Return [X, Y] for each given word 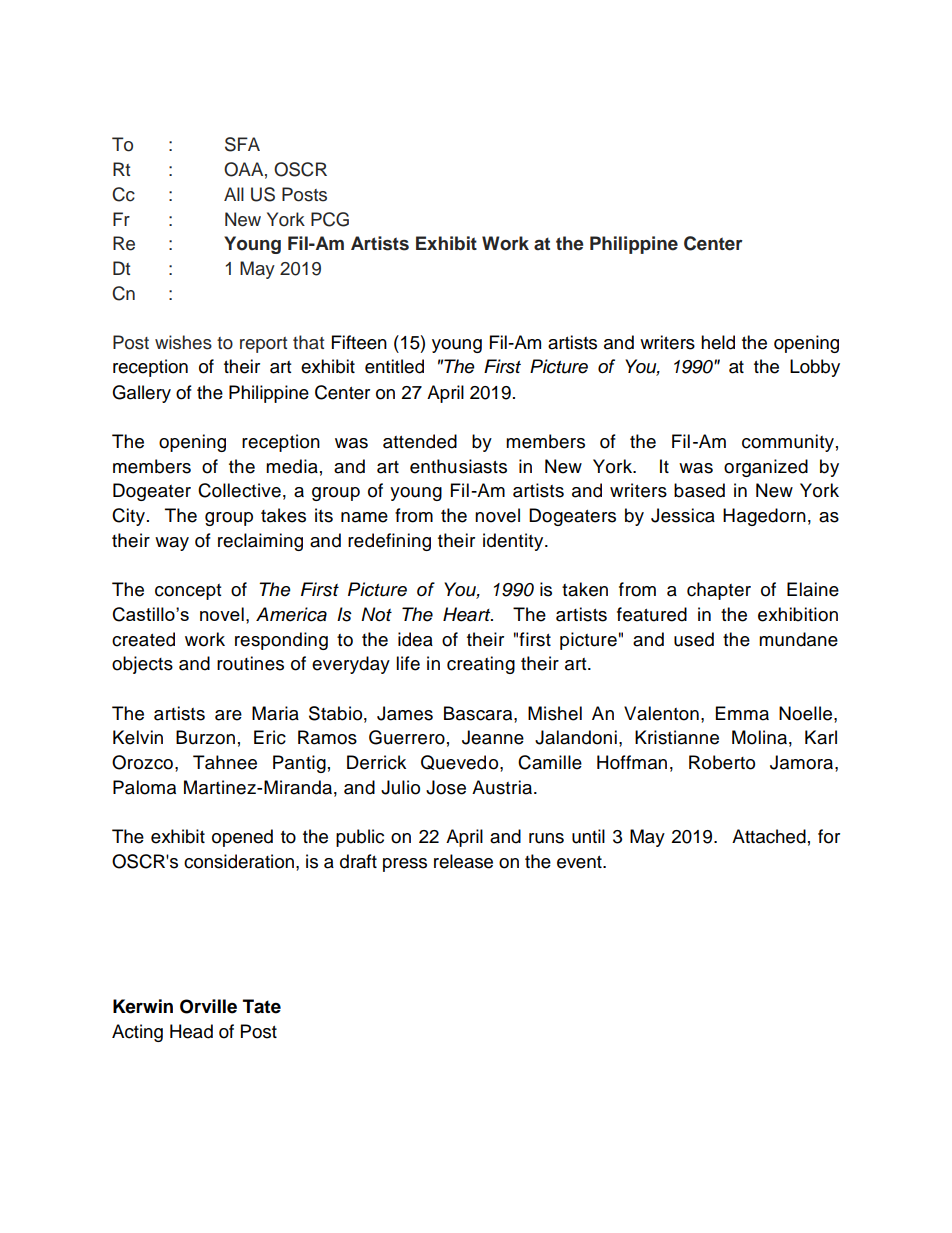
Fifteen [359, 342]
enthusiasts [458, 466]
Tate [262, 1006]
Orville [208, 1006]
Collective [239, 490]
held [718, 342]
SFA [242, 144]
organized [766, 468]
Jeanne [493, 737]
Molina [759, 737]
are [228, 715]
